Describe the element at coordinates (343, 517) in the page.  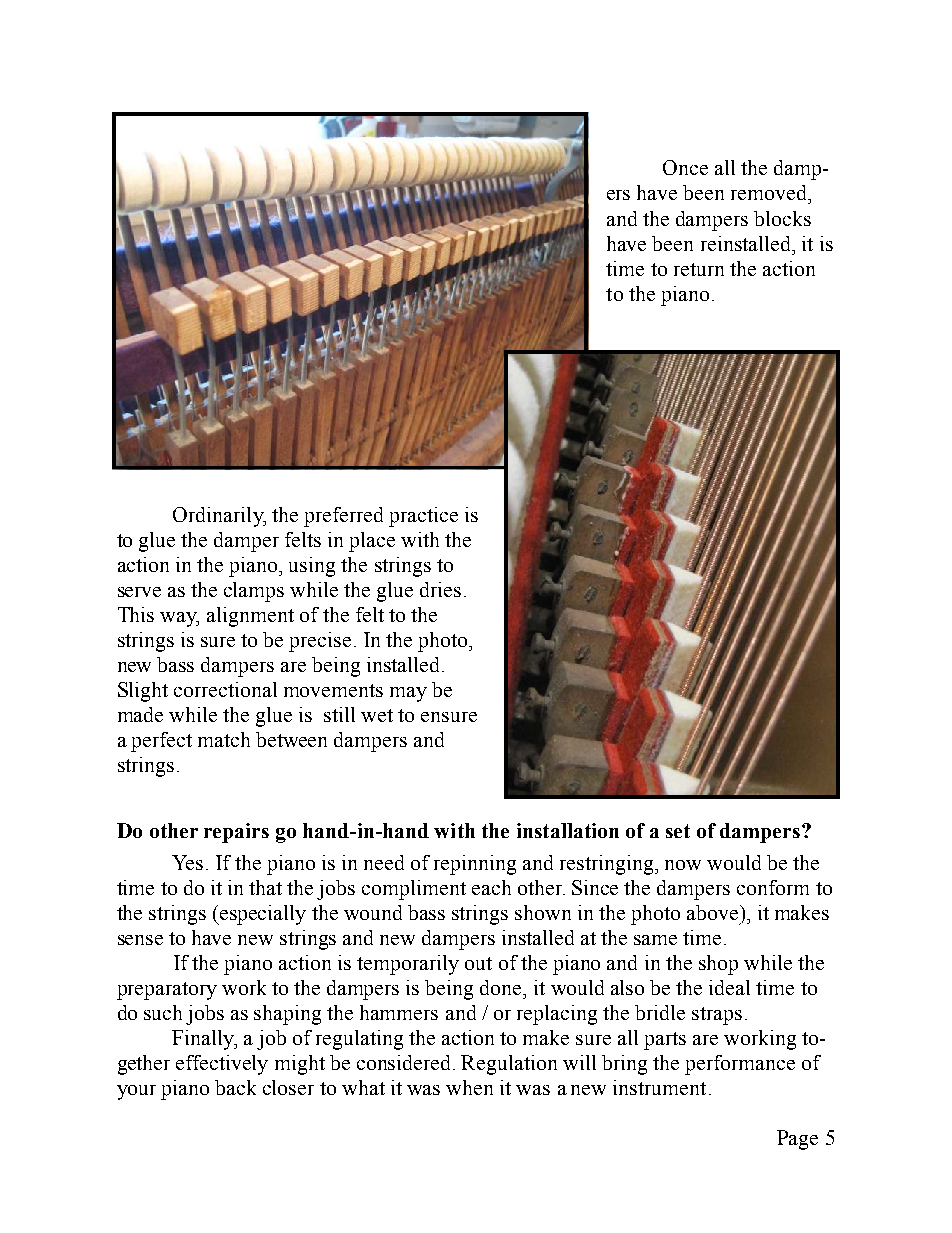
I see `preferred` at that location.
